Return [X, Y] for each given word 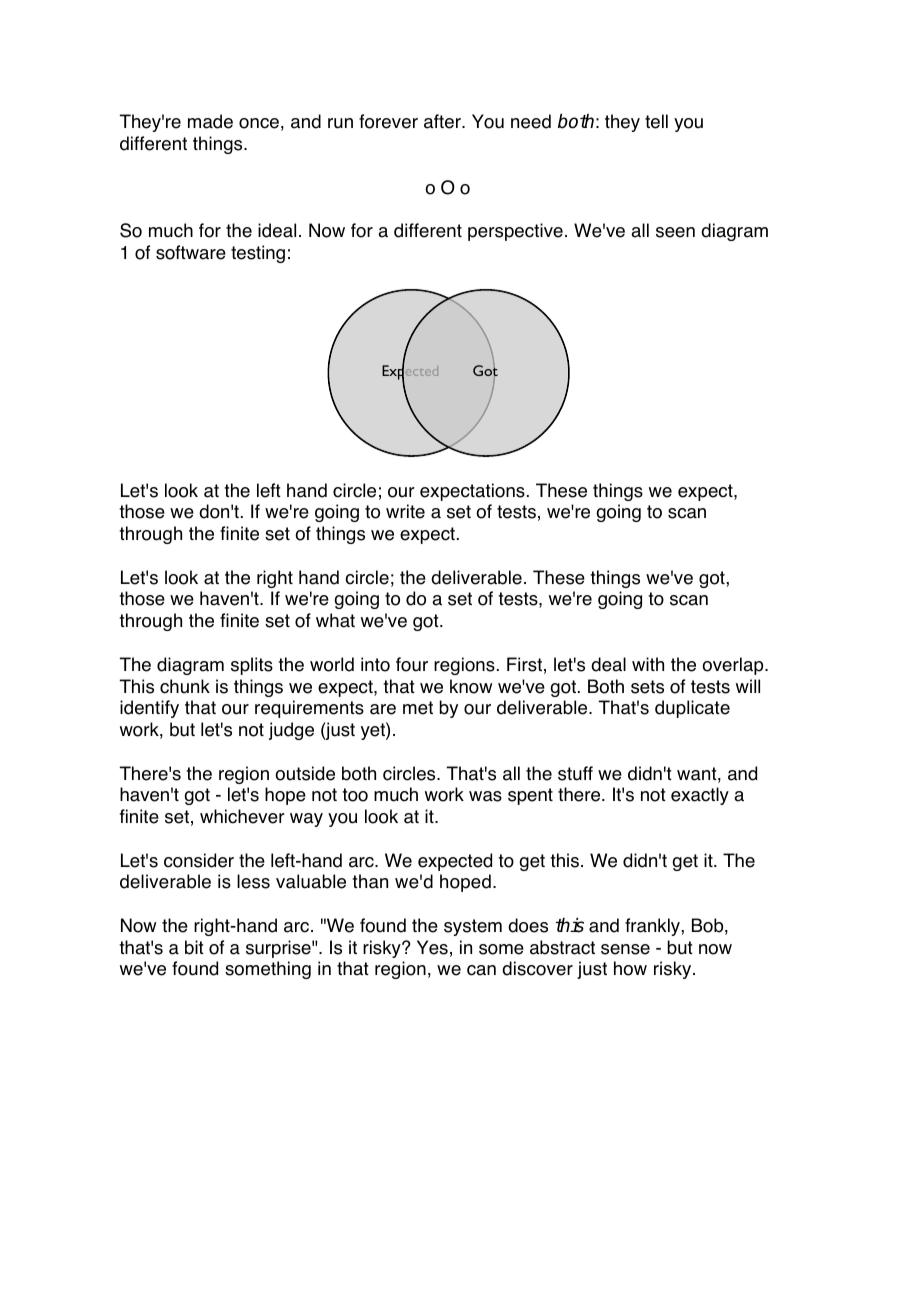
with [648, 664]
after [443, 121]
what [335, 620]
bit [194, 947]
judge [291, 731]
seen [675, 232]
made [210, 121]
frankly [653, 927]
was [485, 796]
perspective [515, 232]
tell [656, 121]
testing [258, 254]
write [405, 511]
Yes [432, 947]
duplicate [692, 709]
